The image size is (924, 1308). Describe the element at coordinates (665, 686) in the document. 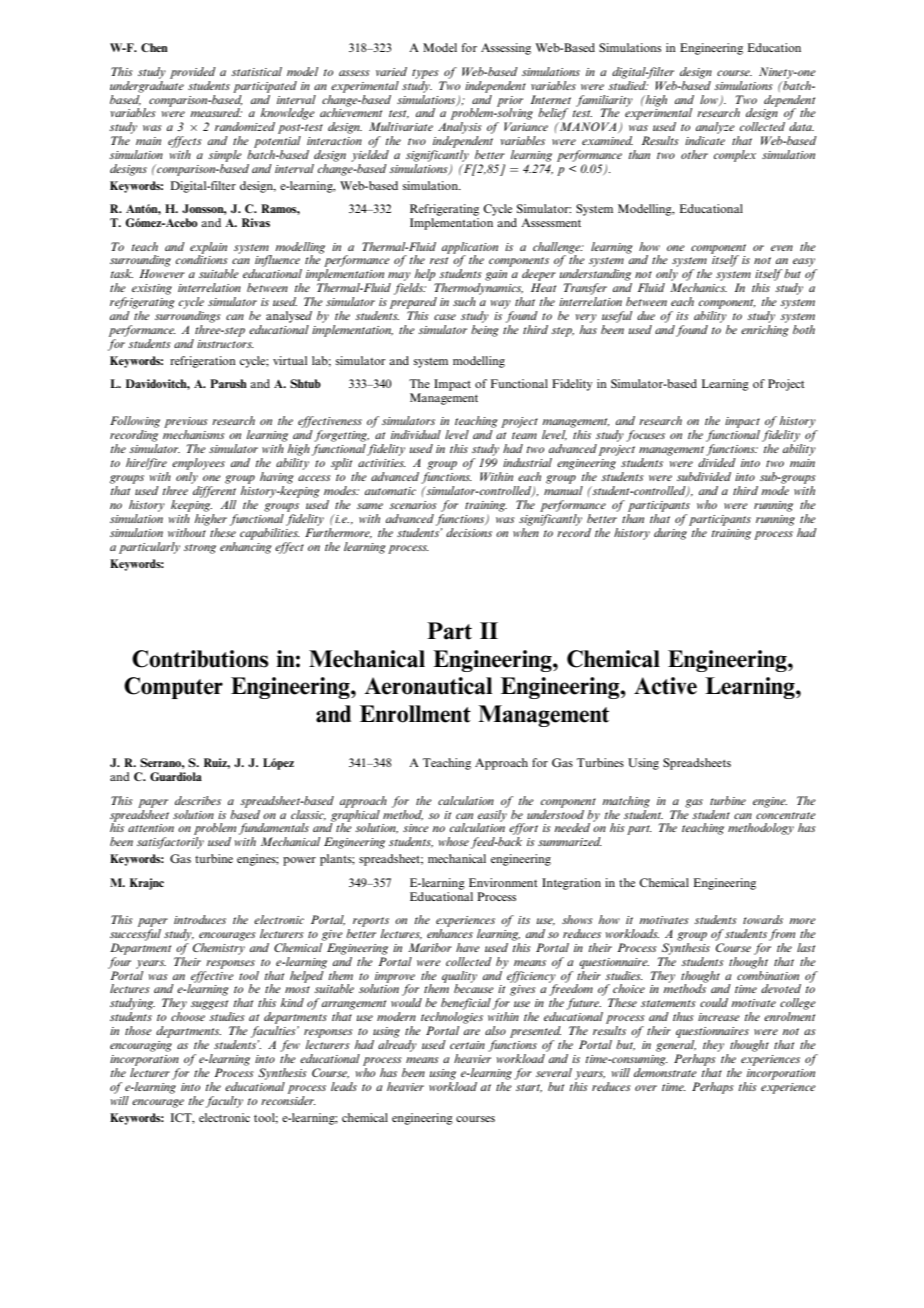

I see `Active` at that location.
